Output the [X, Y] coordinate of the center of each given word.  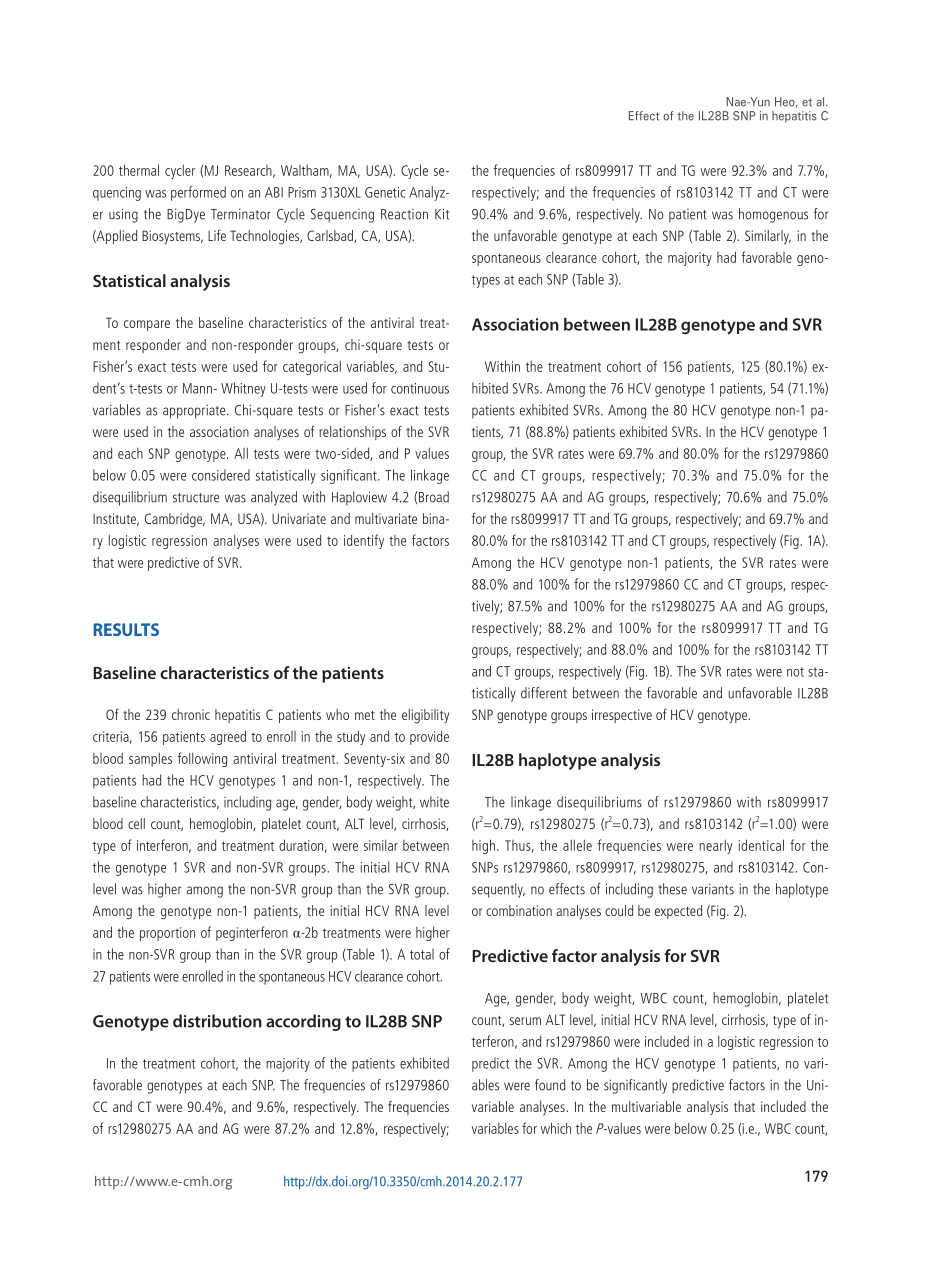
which [556, 1128]
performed [198, 193]
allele [577, 845]
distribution [217, 1021]
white [434, 802]
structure [196, 498]
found [550, 1085]
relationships [352, 433]
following [202, 759]
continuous [420, 388]
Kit [442, 214]
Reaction [404, 214]
